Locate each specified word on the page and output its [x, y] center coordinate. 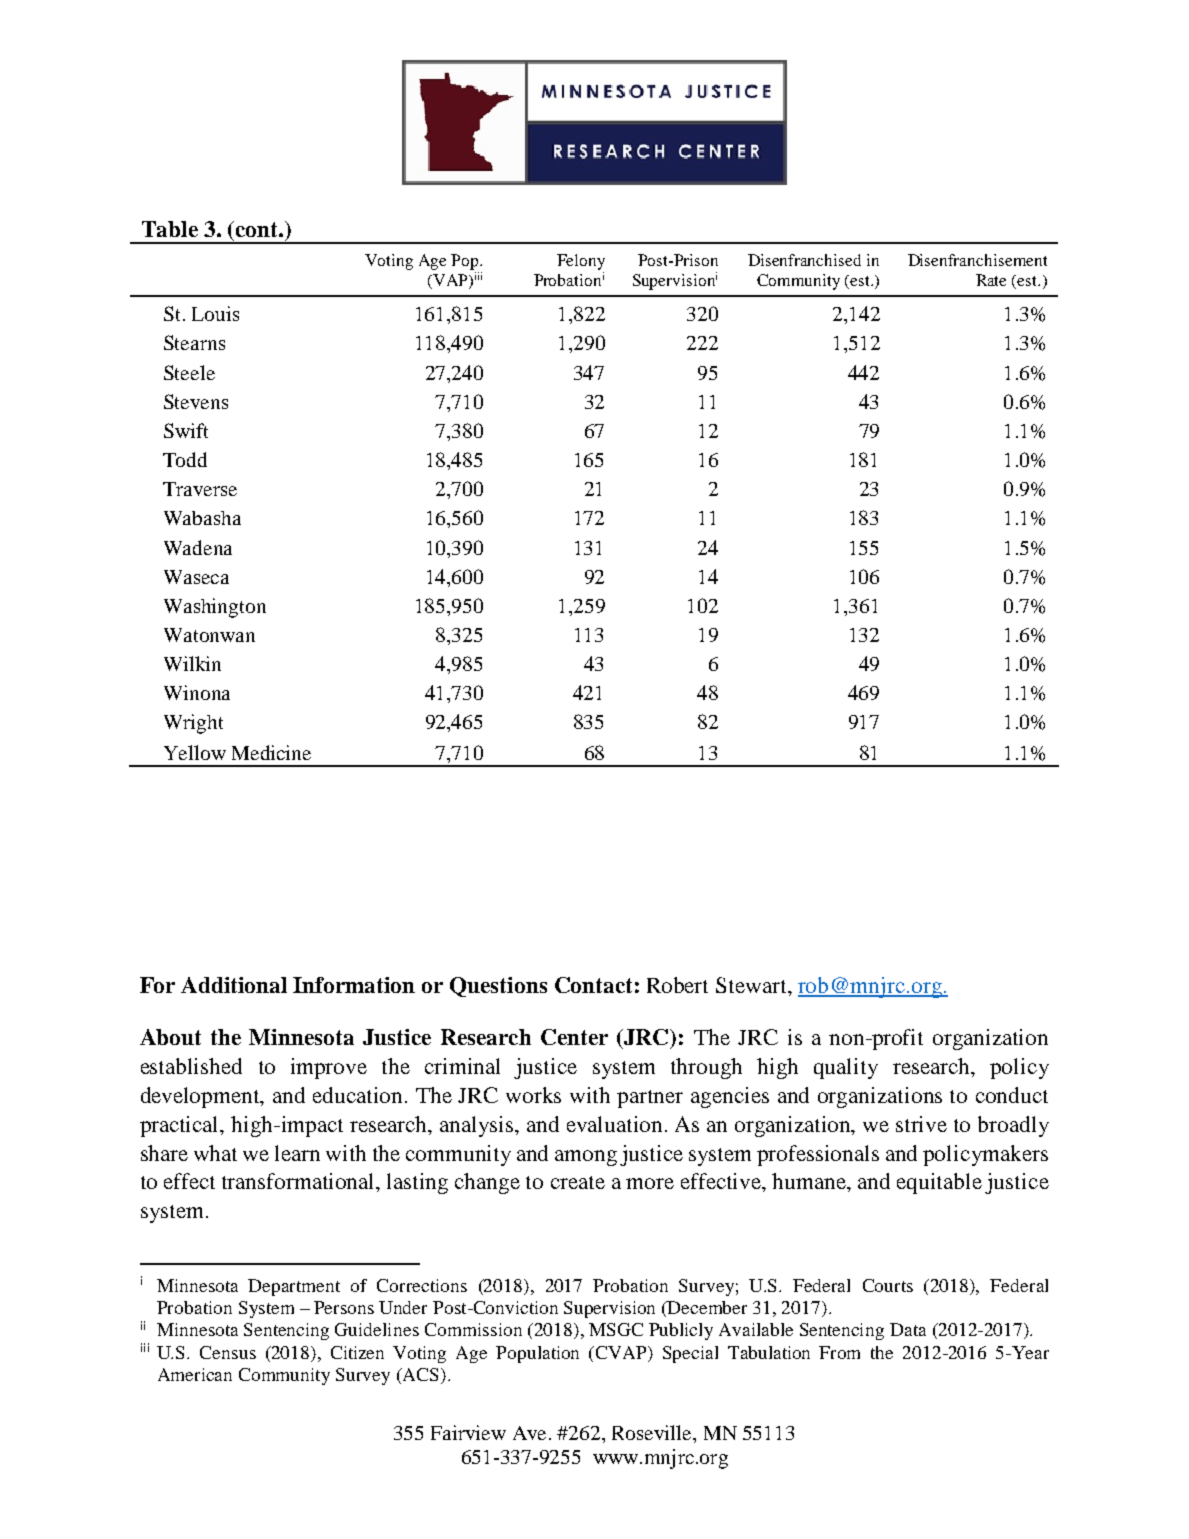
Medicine [271, 752]
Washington [215, 608]
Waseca [196, 577]
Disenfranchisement [977, 260]
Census [228, 1352]
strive [921, 1124]
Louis [215, 313]
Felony [581, 262]
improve [329, 1068]
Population [537, 1354]
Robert [677, 985]
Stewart [752, 985]
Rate [991, 280]
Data [908, 1329]
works [533, 1095]
